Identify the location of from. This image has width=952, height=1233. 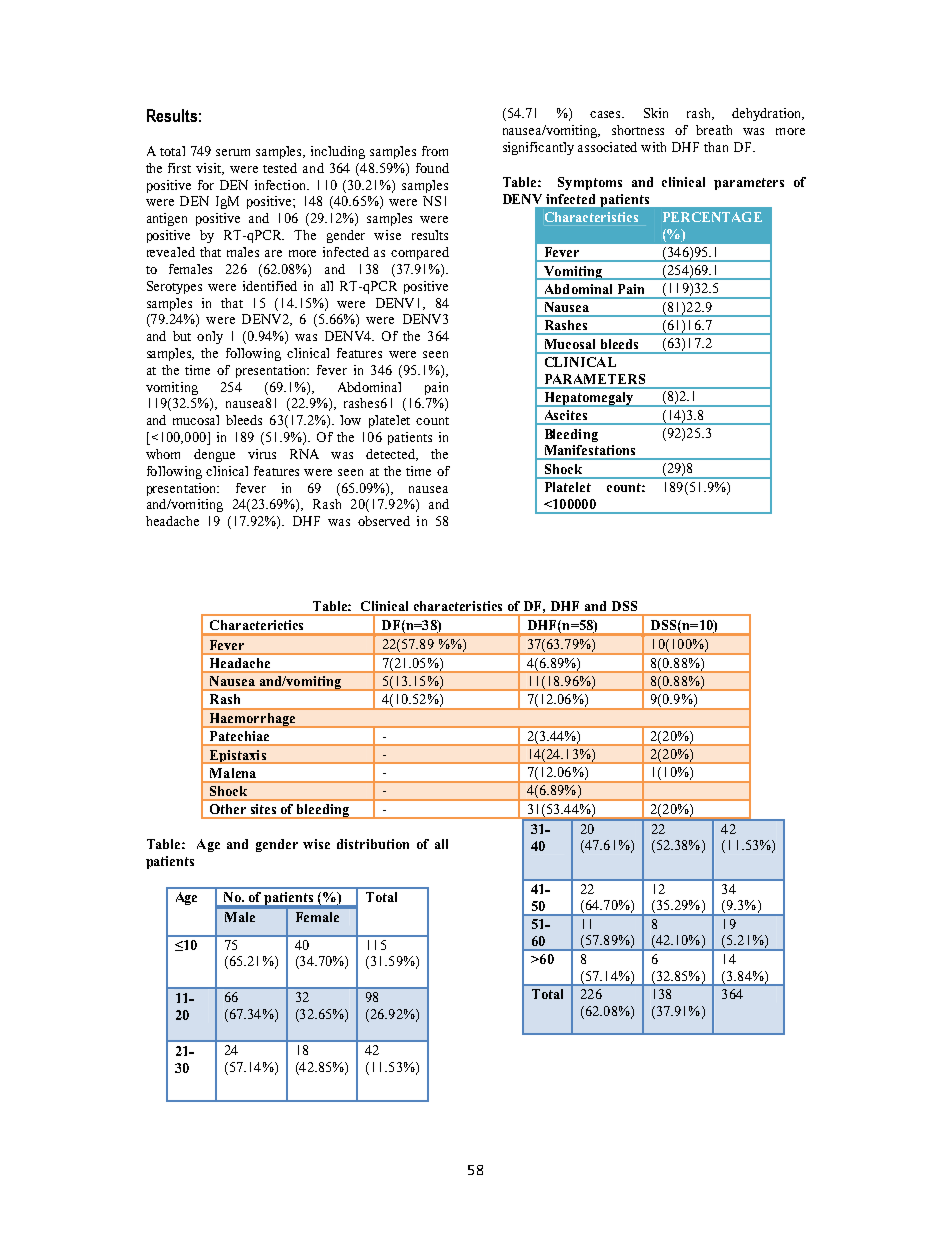
(435, 151).
